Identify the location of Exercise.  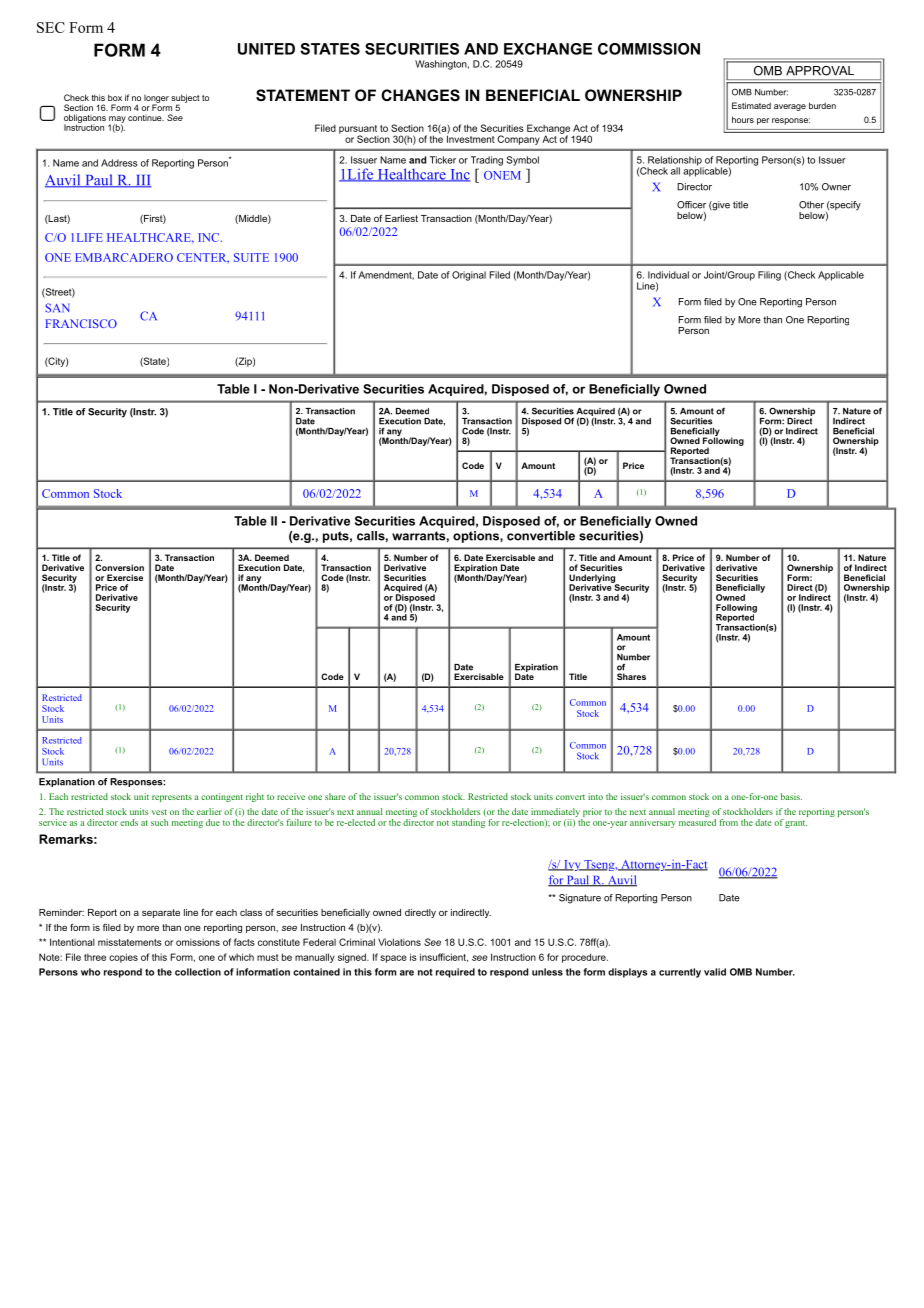
(125, 577).
